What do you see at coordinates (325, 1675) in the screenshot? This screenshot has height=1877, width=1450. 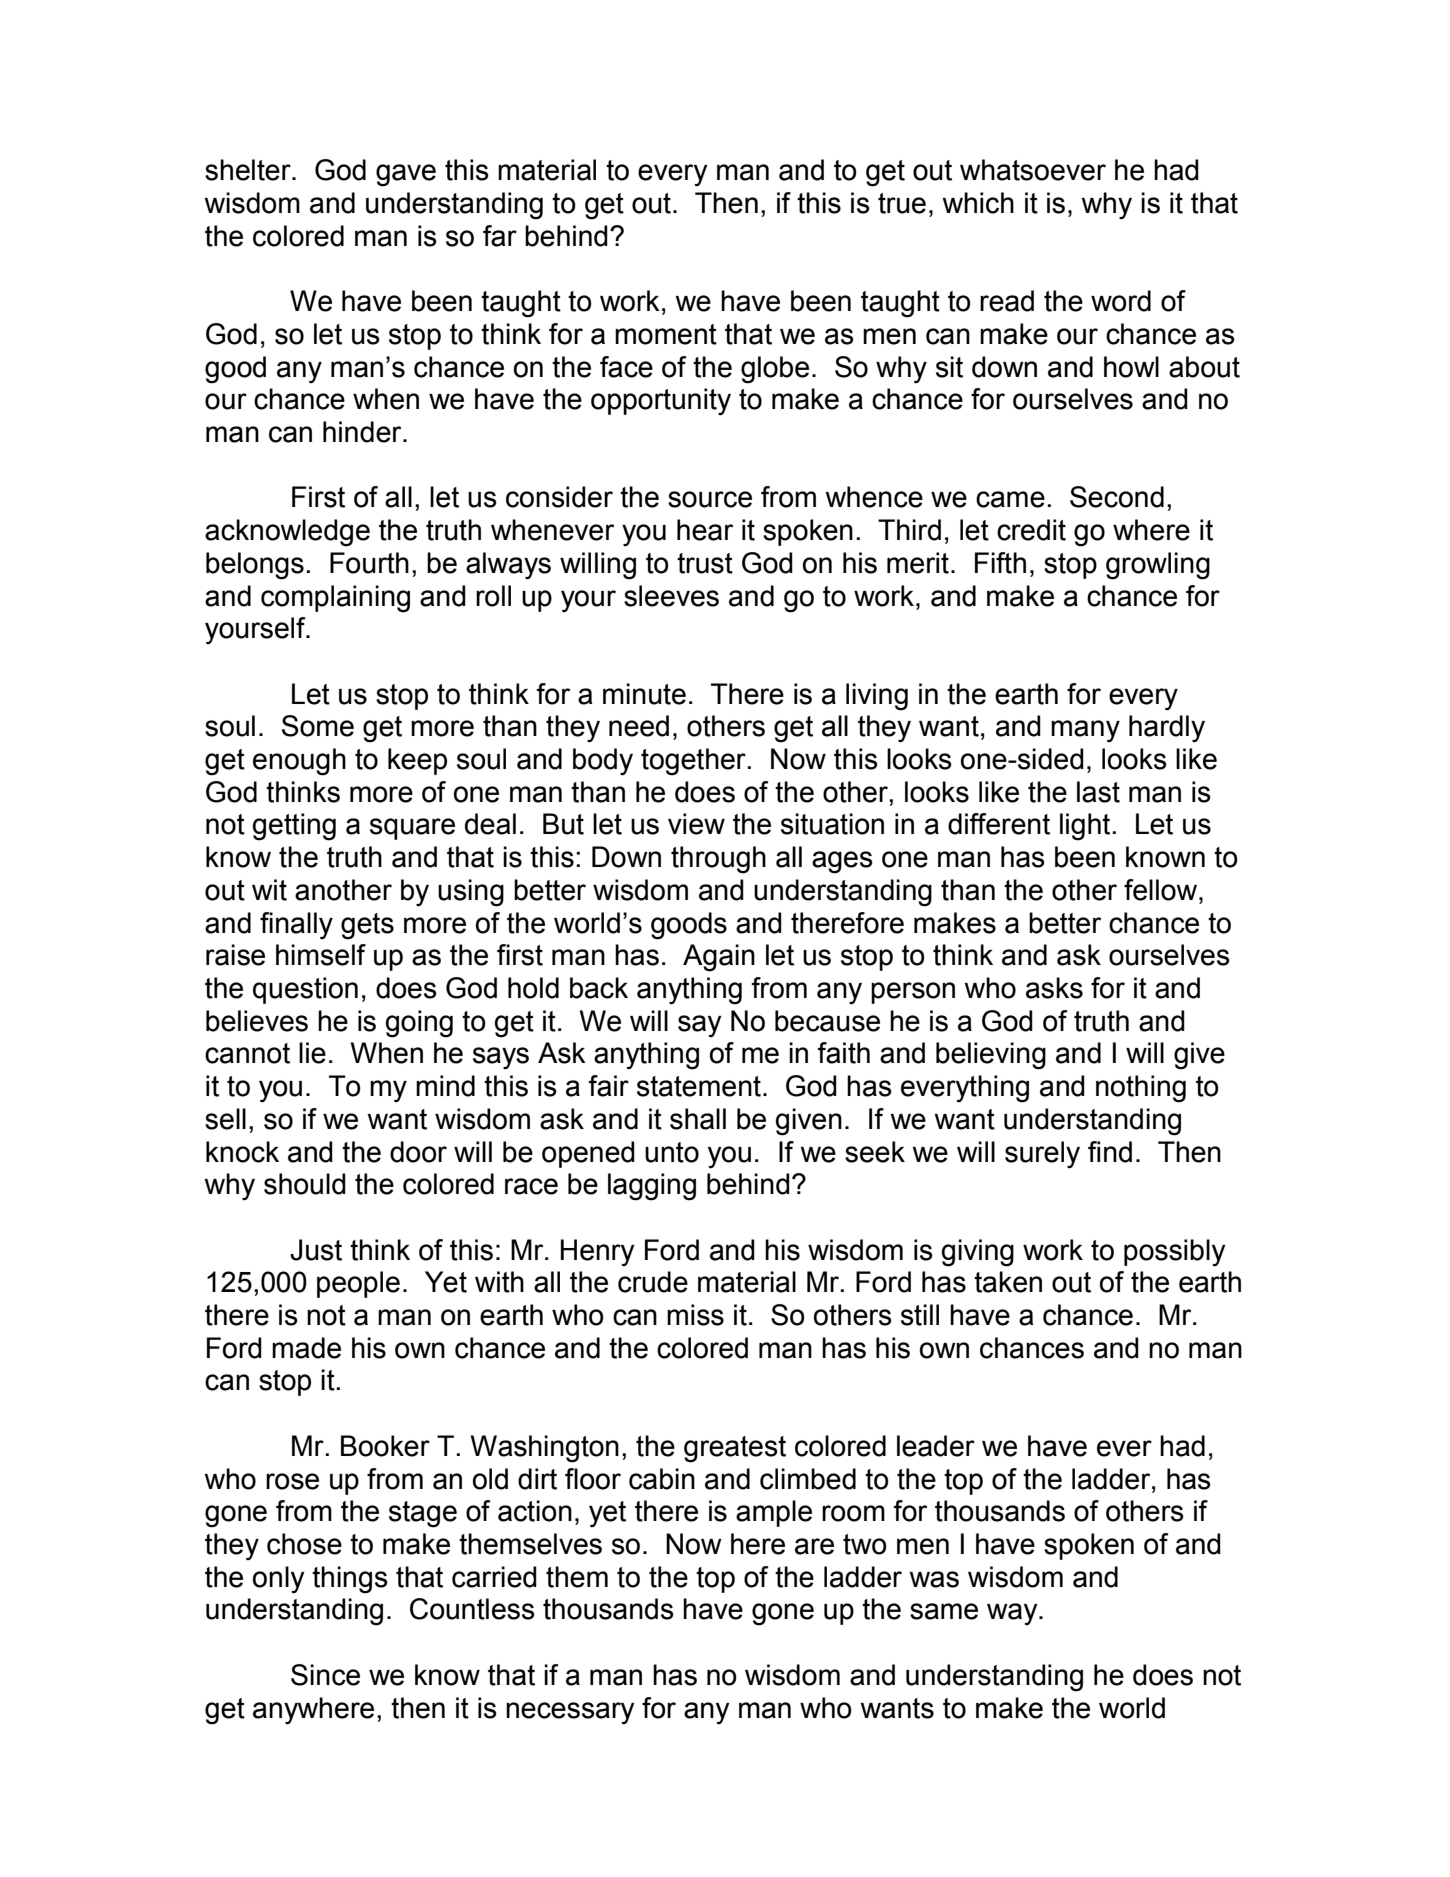 I see `Since` at bounding box center [325, 1675].
